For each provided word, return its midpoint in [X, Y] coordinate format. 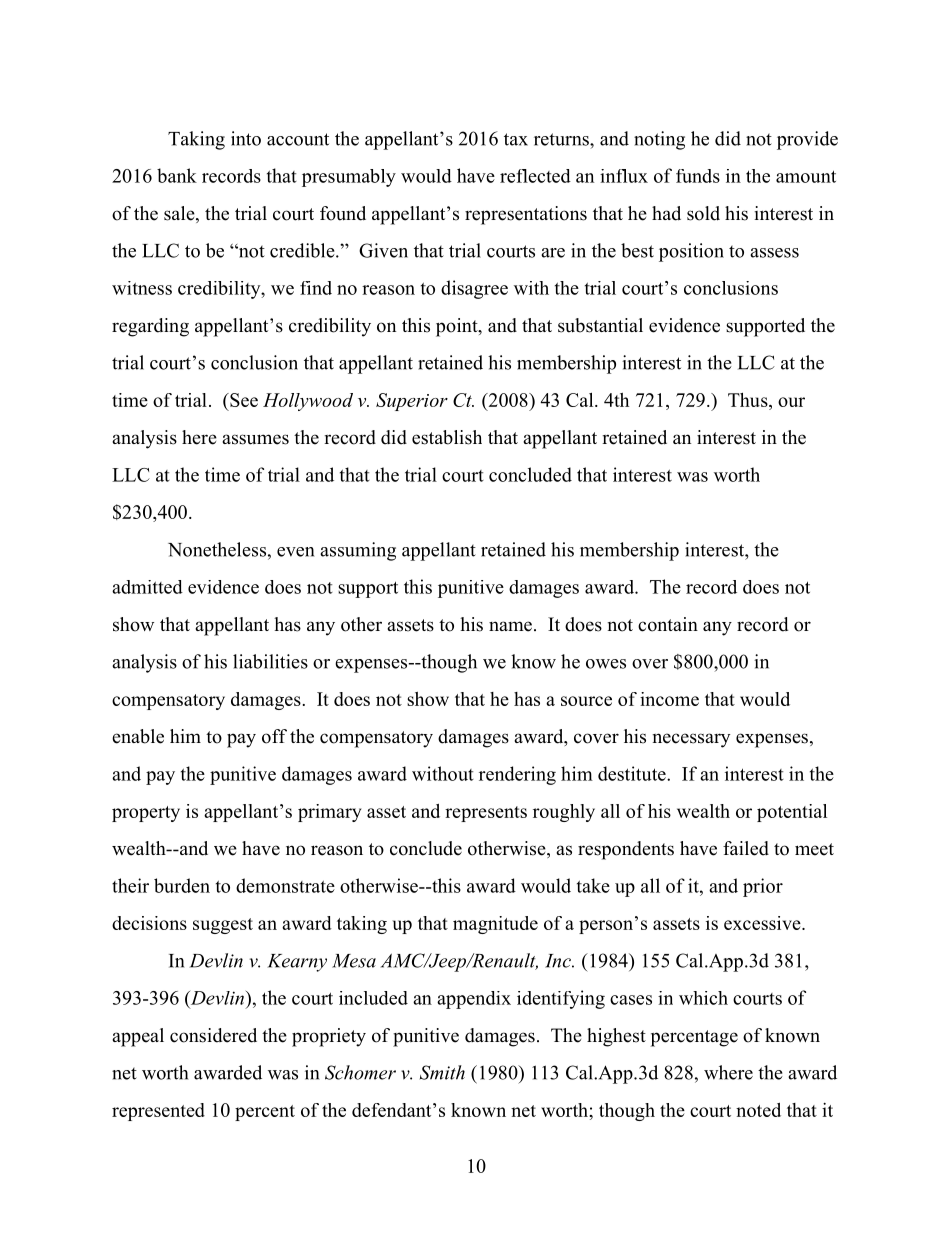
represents [486, 814]
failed [746, 848]
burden [182, 885]
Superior [412, 402]
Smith [442, 1072]
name [510, 626]
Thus [749, 400]
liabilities [270, 661]
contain [668, 624]
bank [177, 175]
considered [213, 1035]
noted [758, 1110]
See [243, 400]
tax [516, 139]
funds [698, 176]
